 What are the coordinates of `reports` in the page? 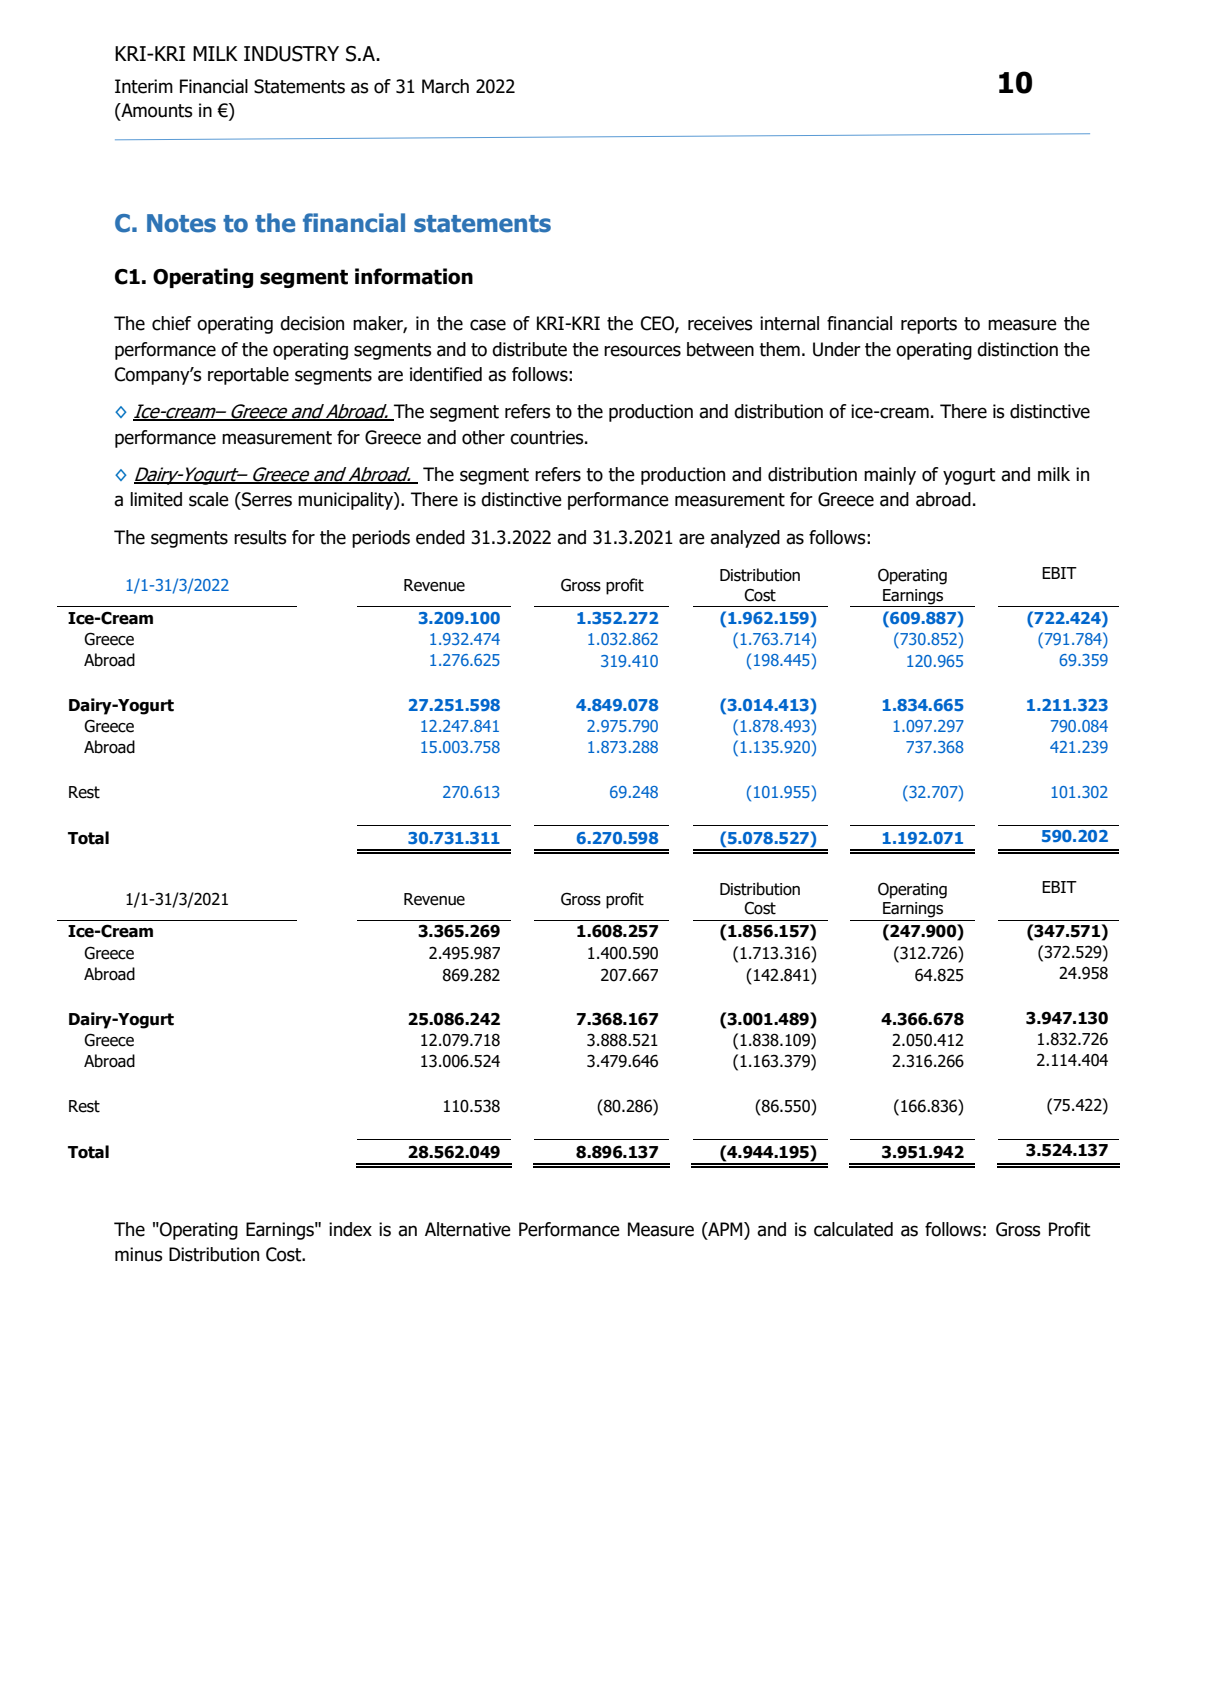 It's located at (929, 325).
